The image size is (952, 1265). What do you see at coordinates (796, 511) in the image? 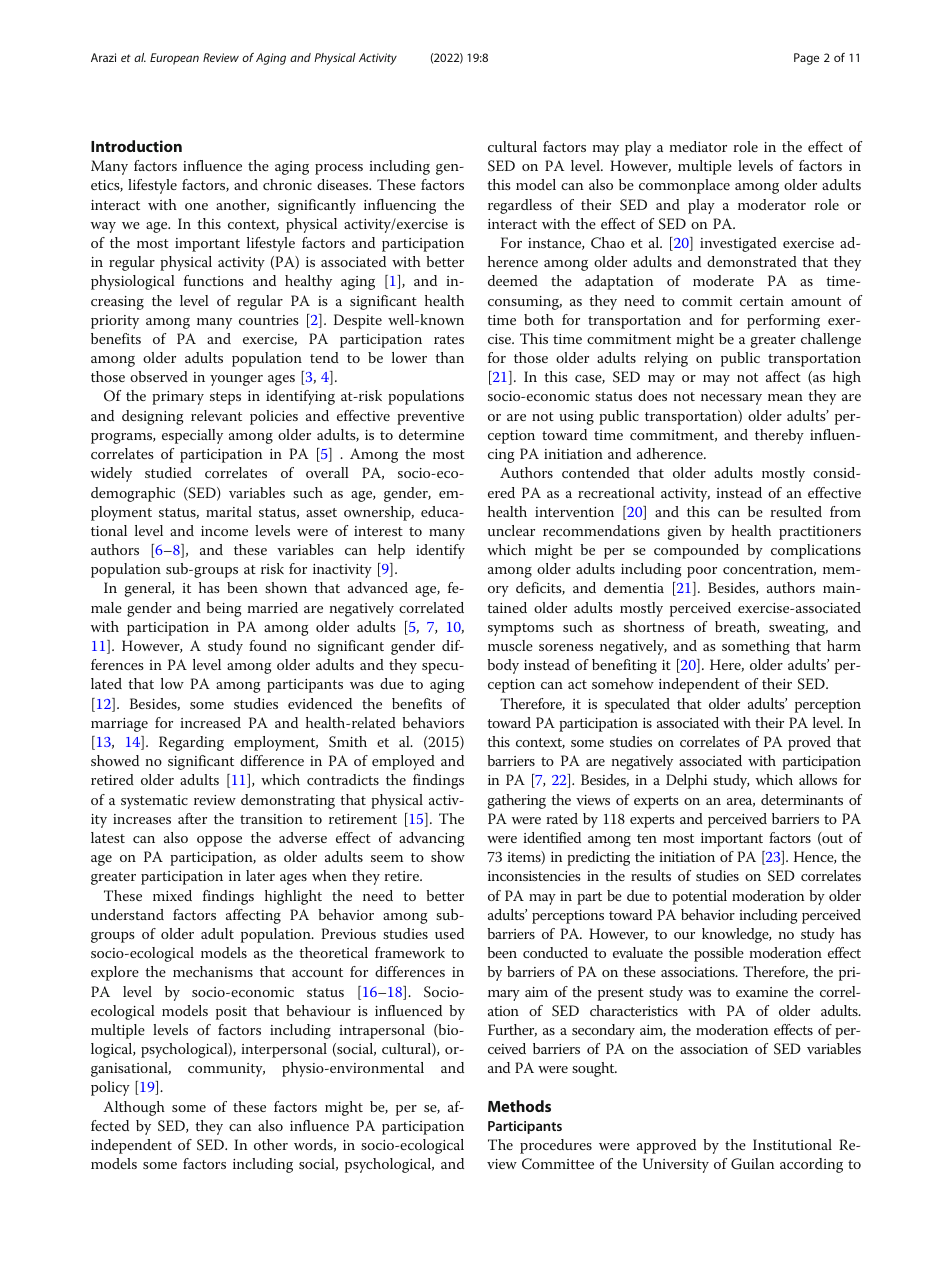
I see `resulted` at bounding box center [796, 511].
